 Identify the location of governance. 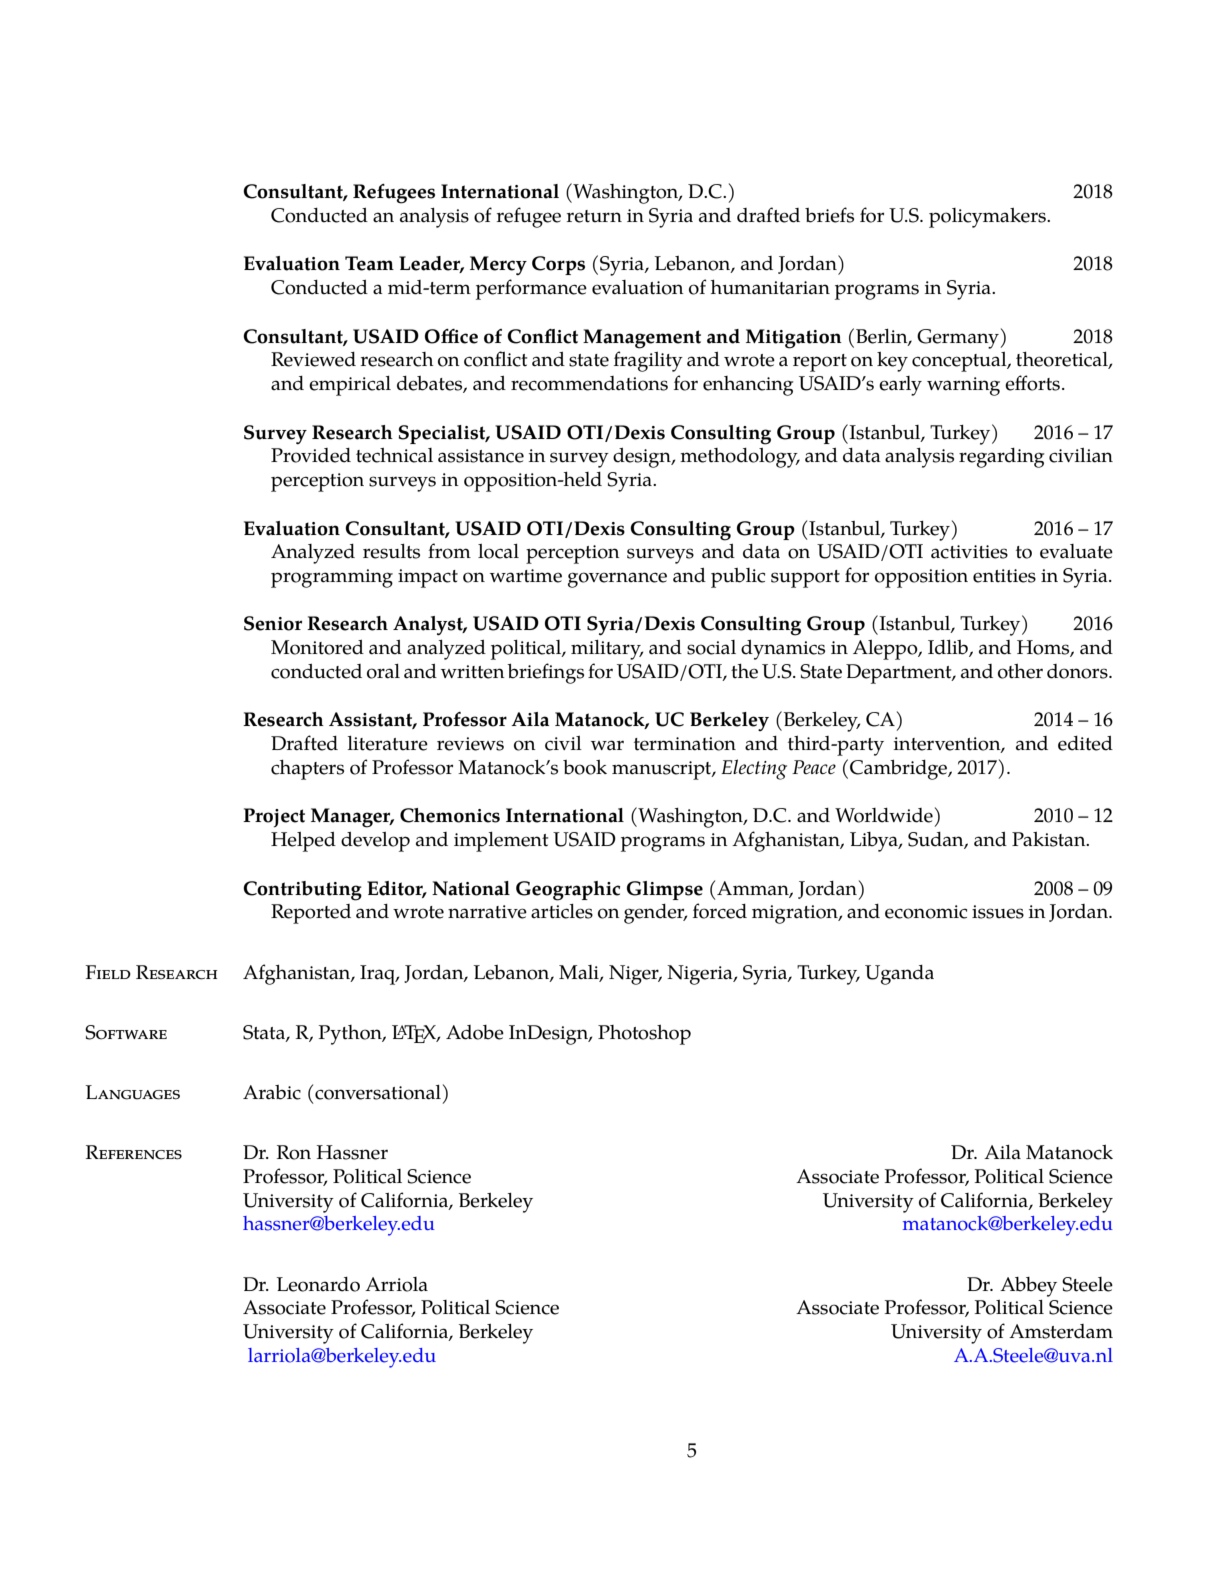
(617, 580).
